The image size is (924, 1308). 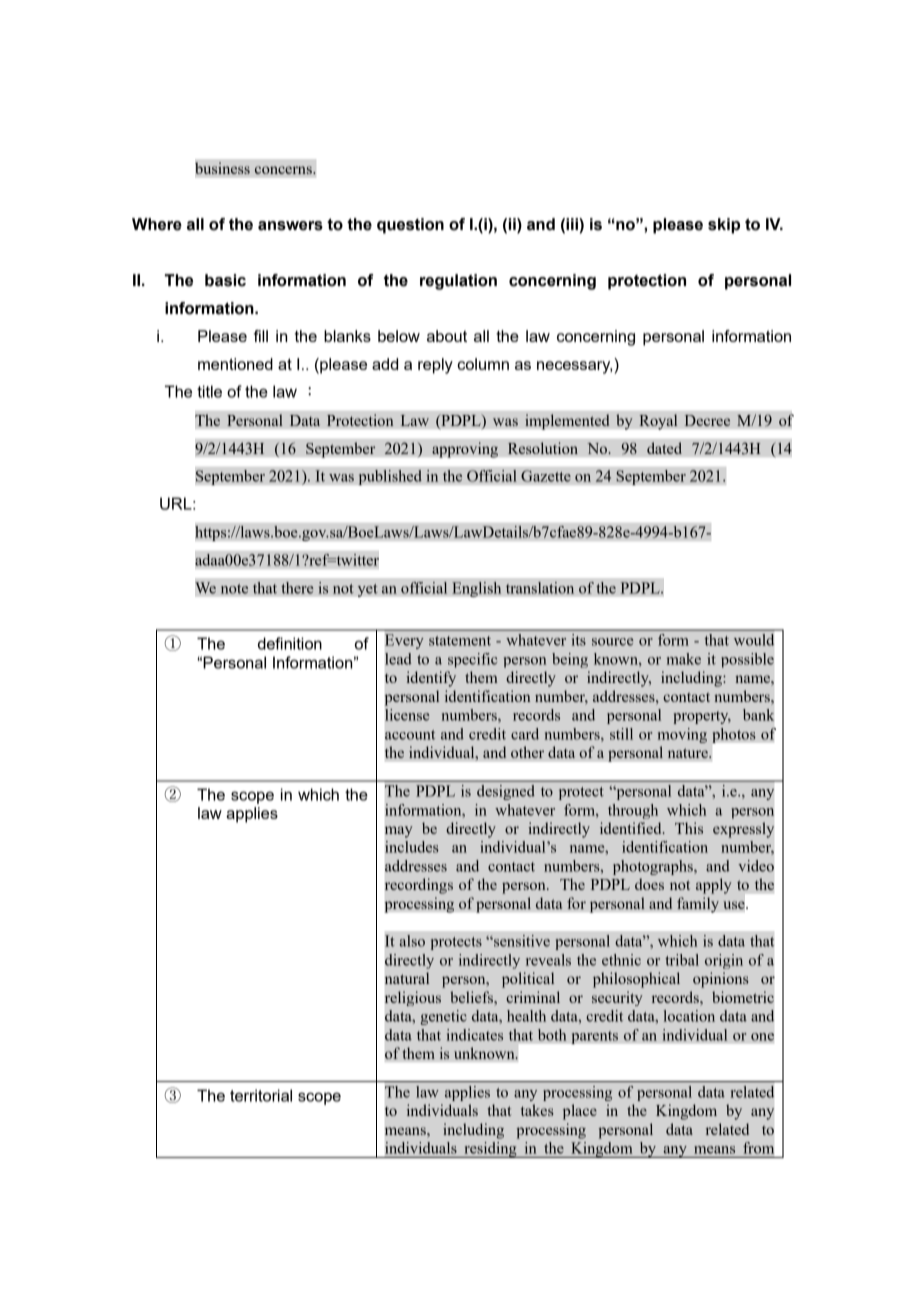 What do you see at coordinates (724, 226) in the screenshot?
I see `skip` at bounding box center [724, 226].
